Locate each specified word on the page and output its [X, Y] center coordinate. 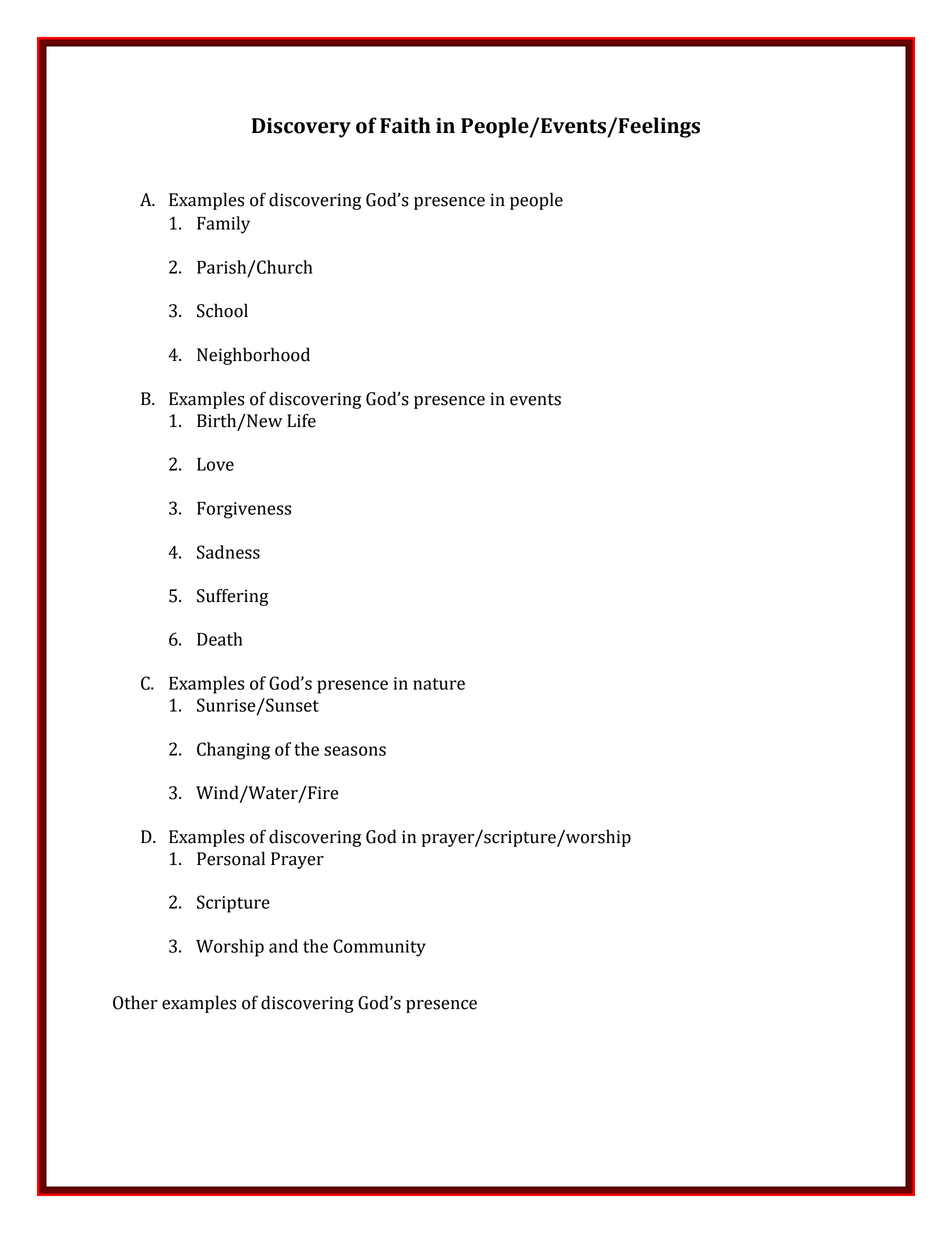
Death [220, 639]
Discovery [301, 128]
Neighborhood [253, 356]
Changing [233, 751]
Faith [405, 125]
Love [215, 464]
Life [301, 420]
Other [135, 1002]
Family [223, 225]
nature [439, 684]
